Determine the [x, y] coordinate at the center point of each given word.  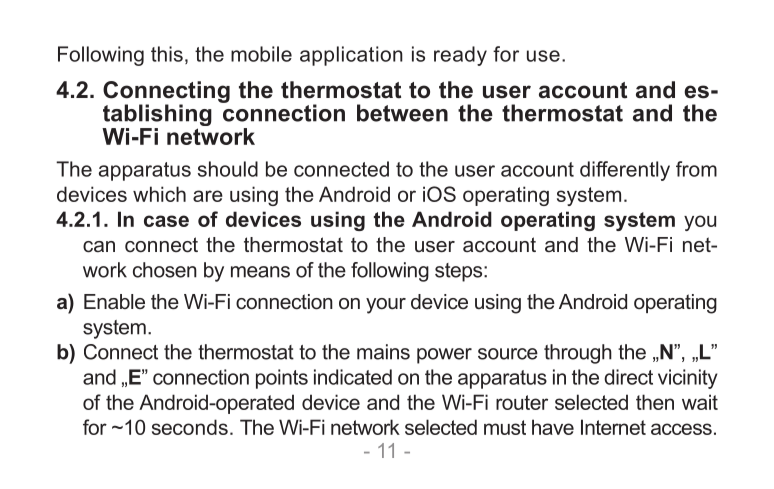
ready [460, 56]
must [505, 427]
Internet [613, 427]
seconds [190, 427]
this [167, 54]
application [351, 56]
